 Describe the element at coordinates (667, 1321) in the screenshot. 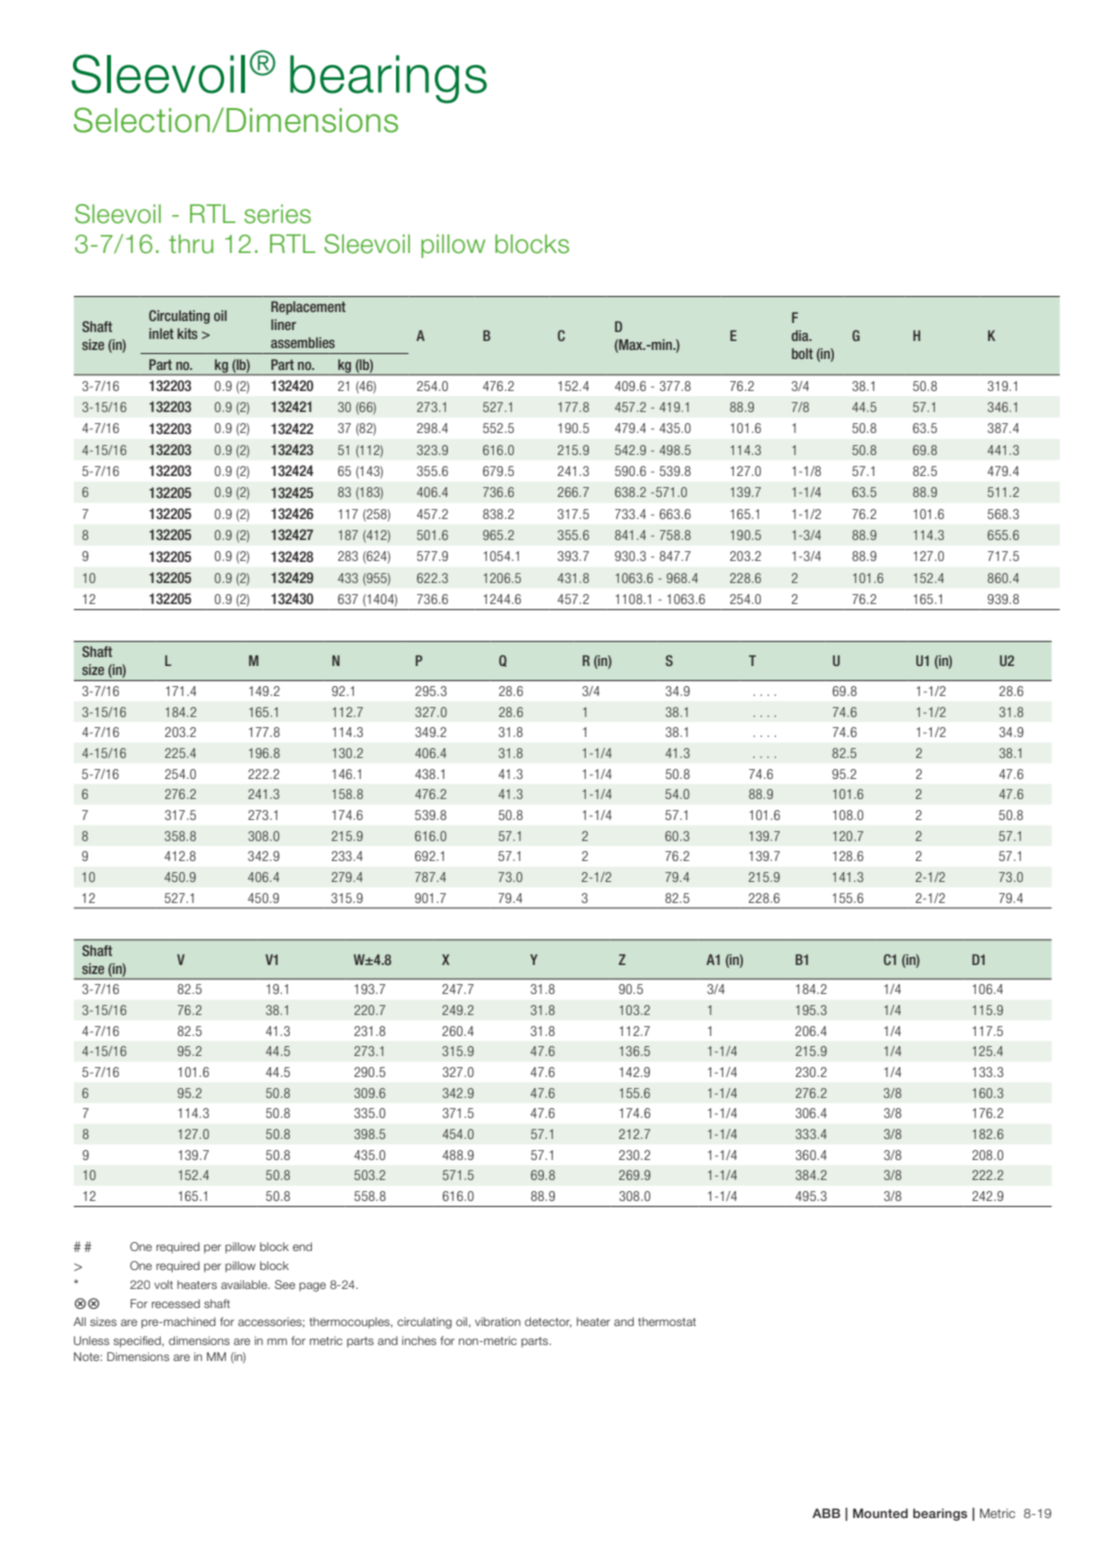

I see `thermostat` at that location.
